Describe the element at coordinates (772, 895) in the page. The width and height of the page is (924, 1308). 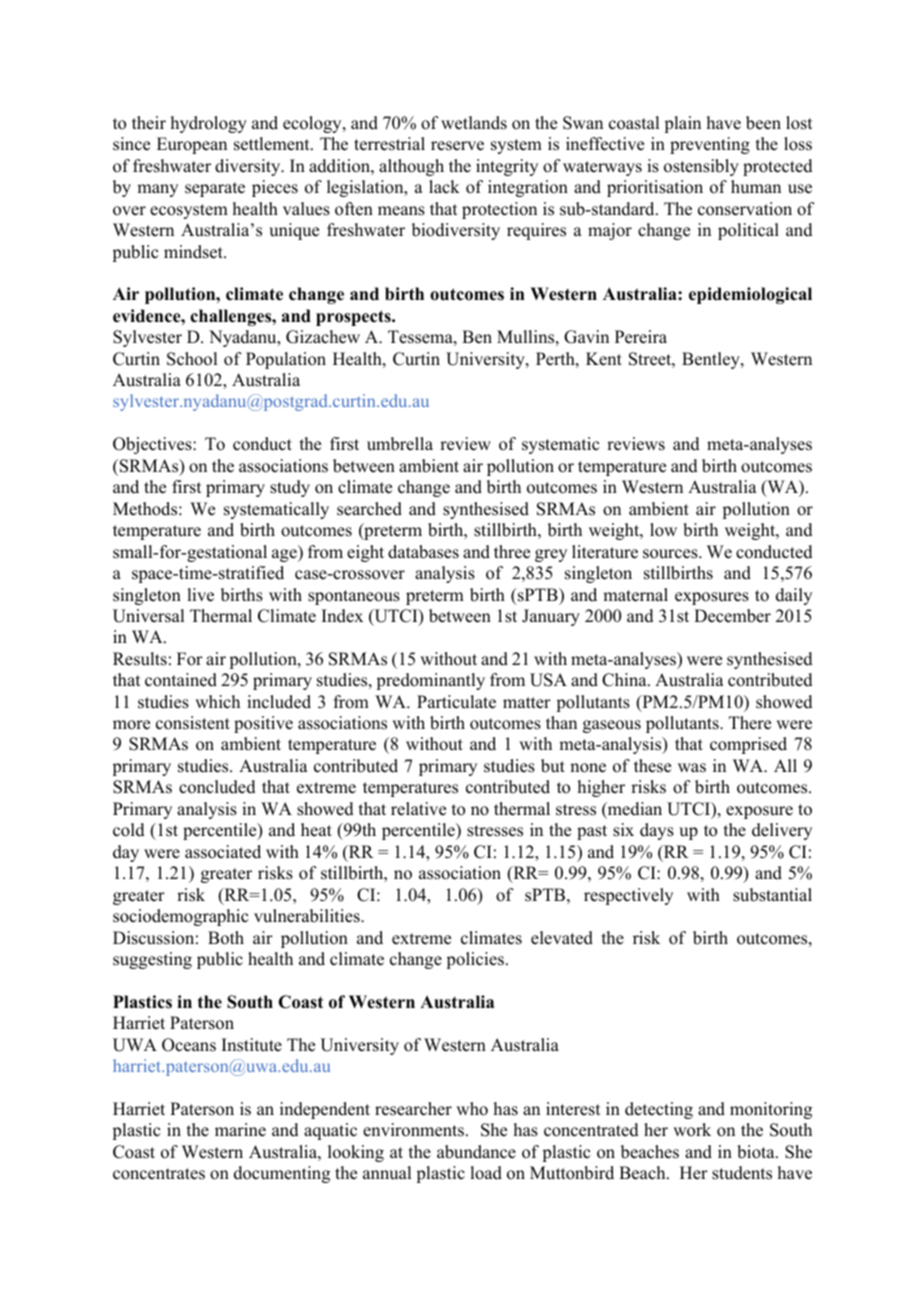
I see `substantial` at that location.
